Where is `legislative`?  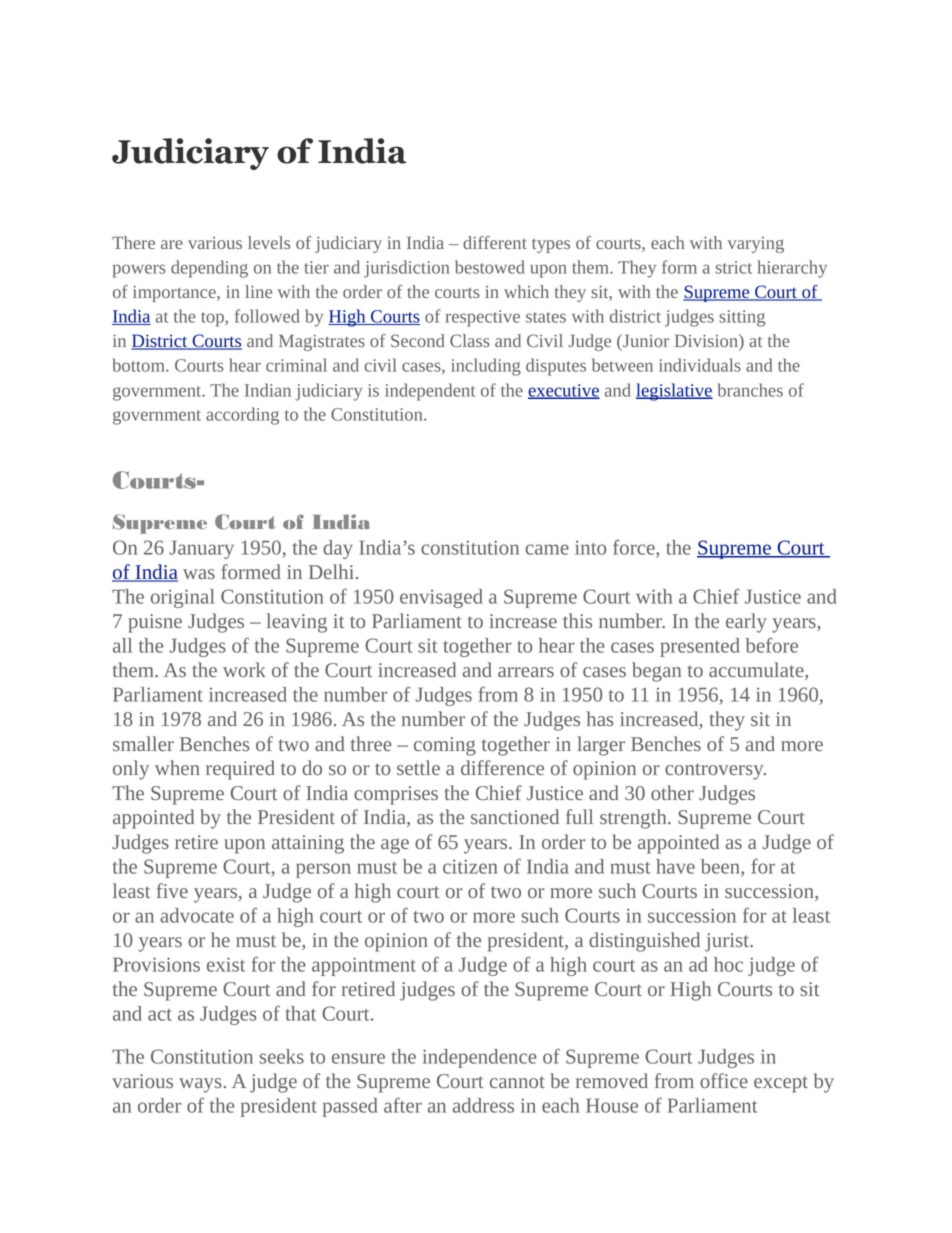
legislative is located at coordinates (674, 392).
